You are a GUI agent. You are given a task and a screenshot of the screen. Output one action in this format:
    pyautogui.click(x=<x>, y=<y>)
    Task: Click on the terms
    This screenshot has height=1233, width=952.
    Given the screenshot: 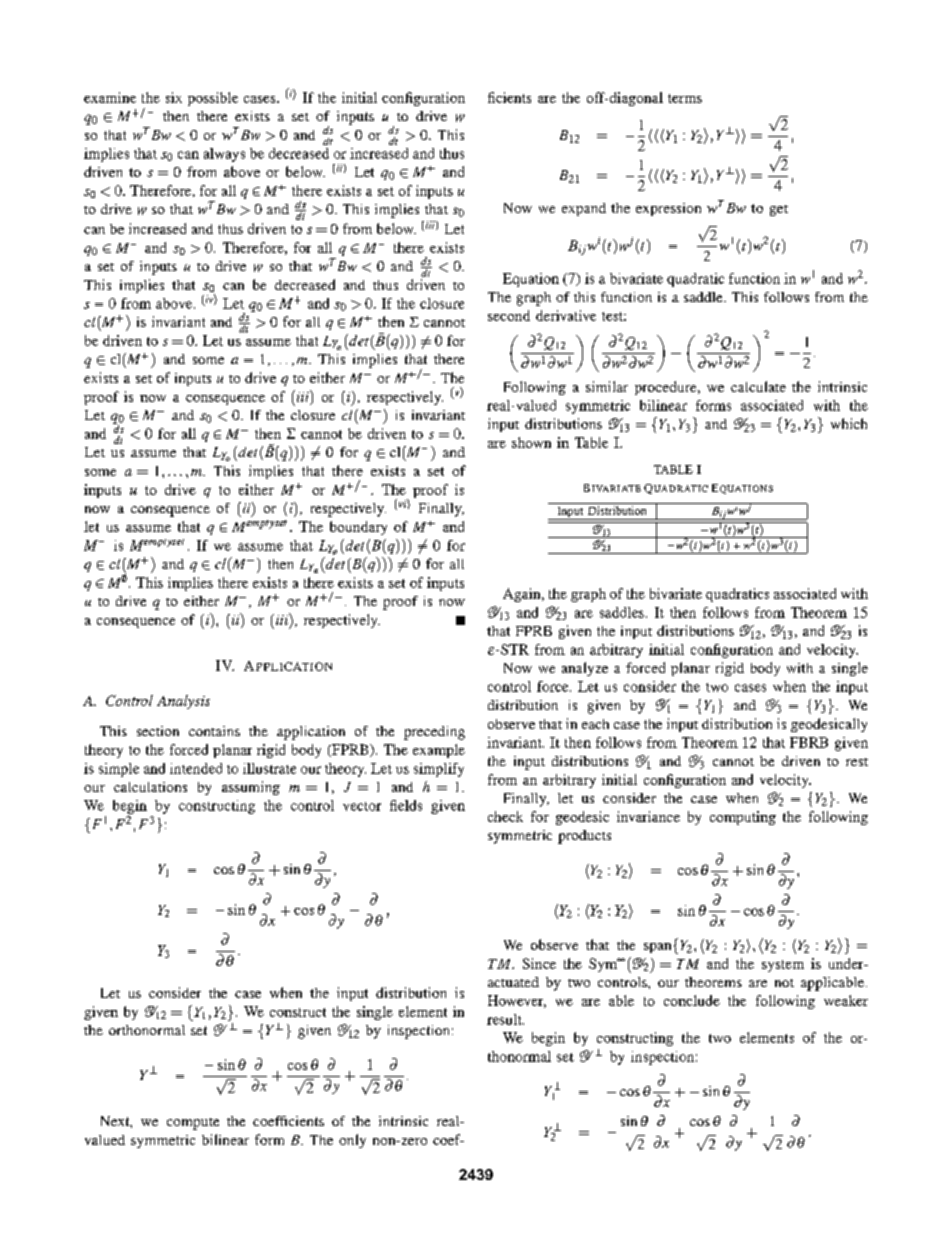 What is the action you would take?
    pyautogui.click(x=685, y=98)
